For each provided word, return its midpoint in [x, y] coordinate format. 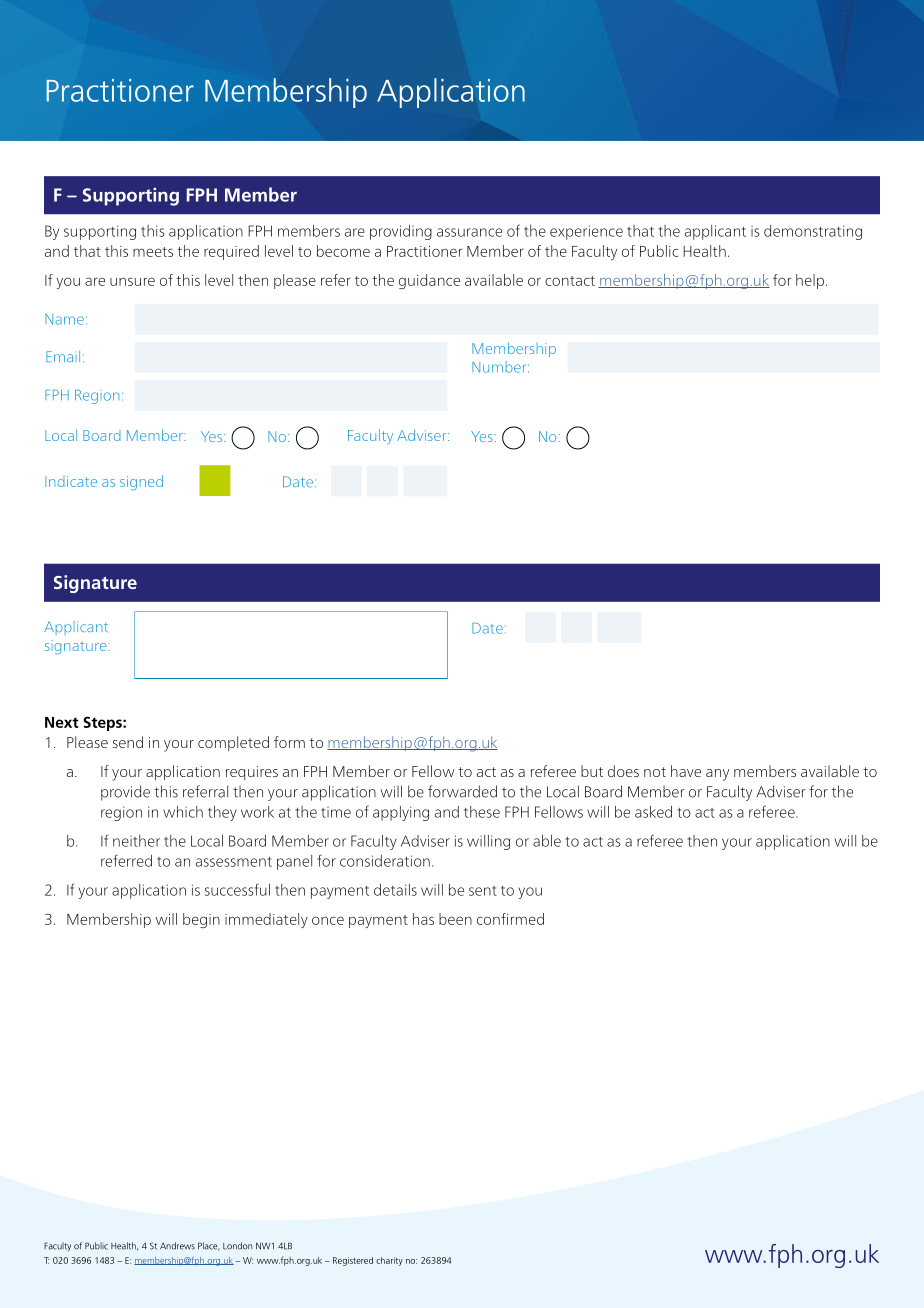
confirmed [510, 919]
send [128, 742]
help [810, 281]
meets [153, 252]
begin [201, 920]
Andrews [177, 1246]
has [423, 919]
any [717, 775]
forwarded [462, 791]
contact [570, 281]
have [686, 771]
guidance [429, 281]
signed [141, 483]
